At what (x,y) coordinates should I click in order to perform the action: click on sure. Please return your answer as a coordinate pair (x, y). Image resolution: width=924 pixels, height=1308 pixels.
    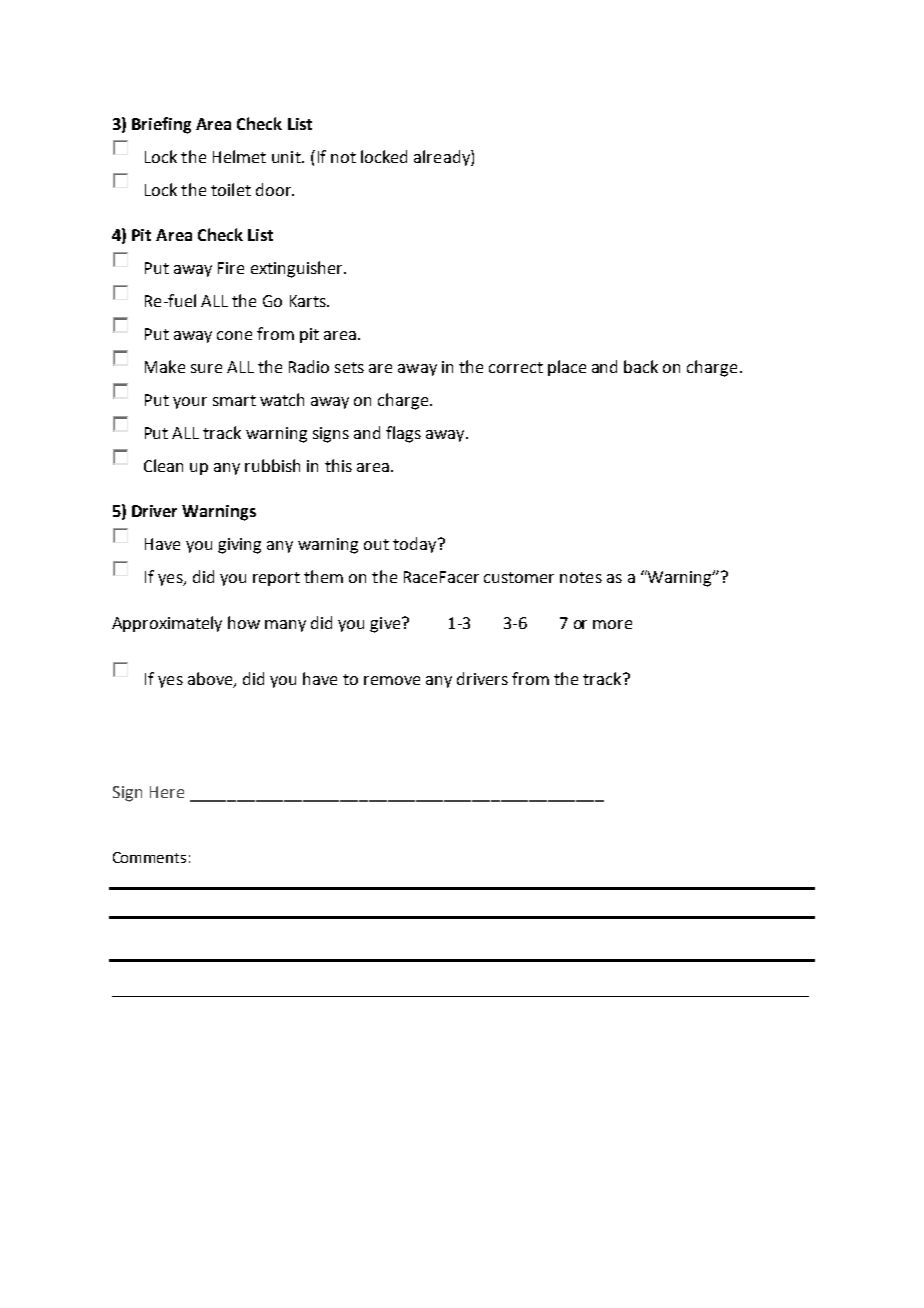
    Looking at the image, I should click on (206, 368).
